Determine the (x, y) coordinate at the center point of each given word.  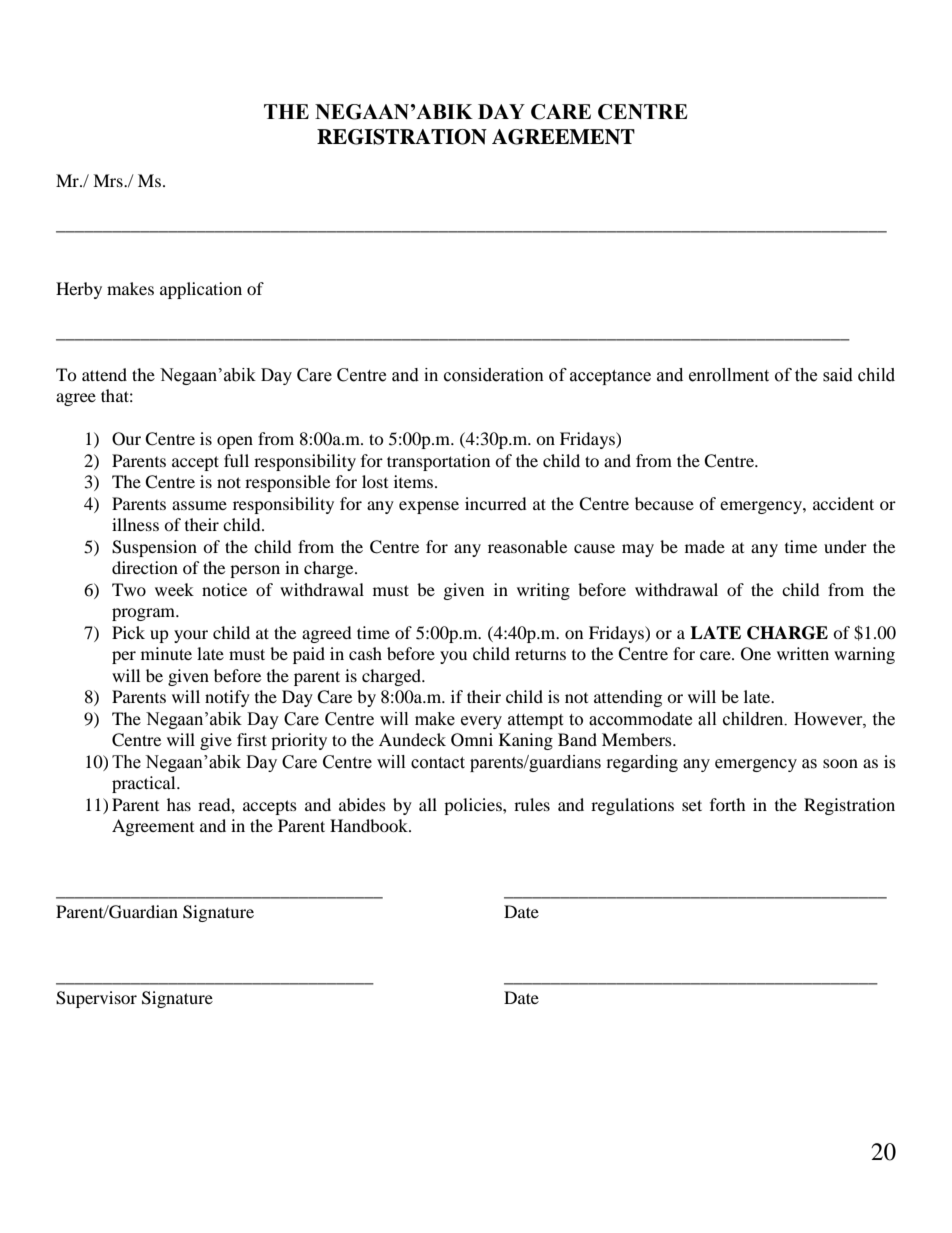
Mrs (109, 180)
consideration (494, 375)
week (174, 589)
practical (145, 784)
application (201, 290)
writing (543, 591)
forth (728, 804)
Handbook (370, 825)
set (692, 805)
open (235, 442)
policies (474, 806)
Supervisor (96, 999)
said (838, 375)
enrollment (729, 375)
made (705, 546)
